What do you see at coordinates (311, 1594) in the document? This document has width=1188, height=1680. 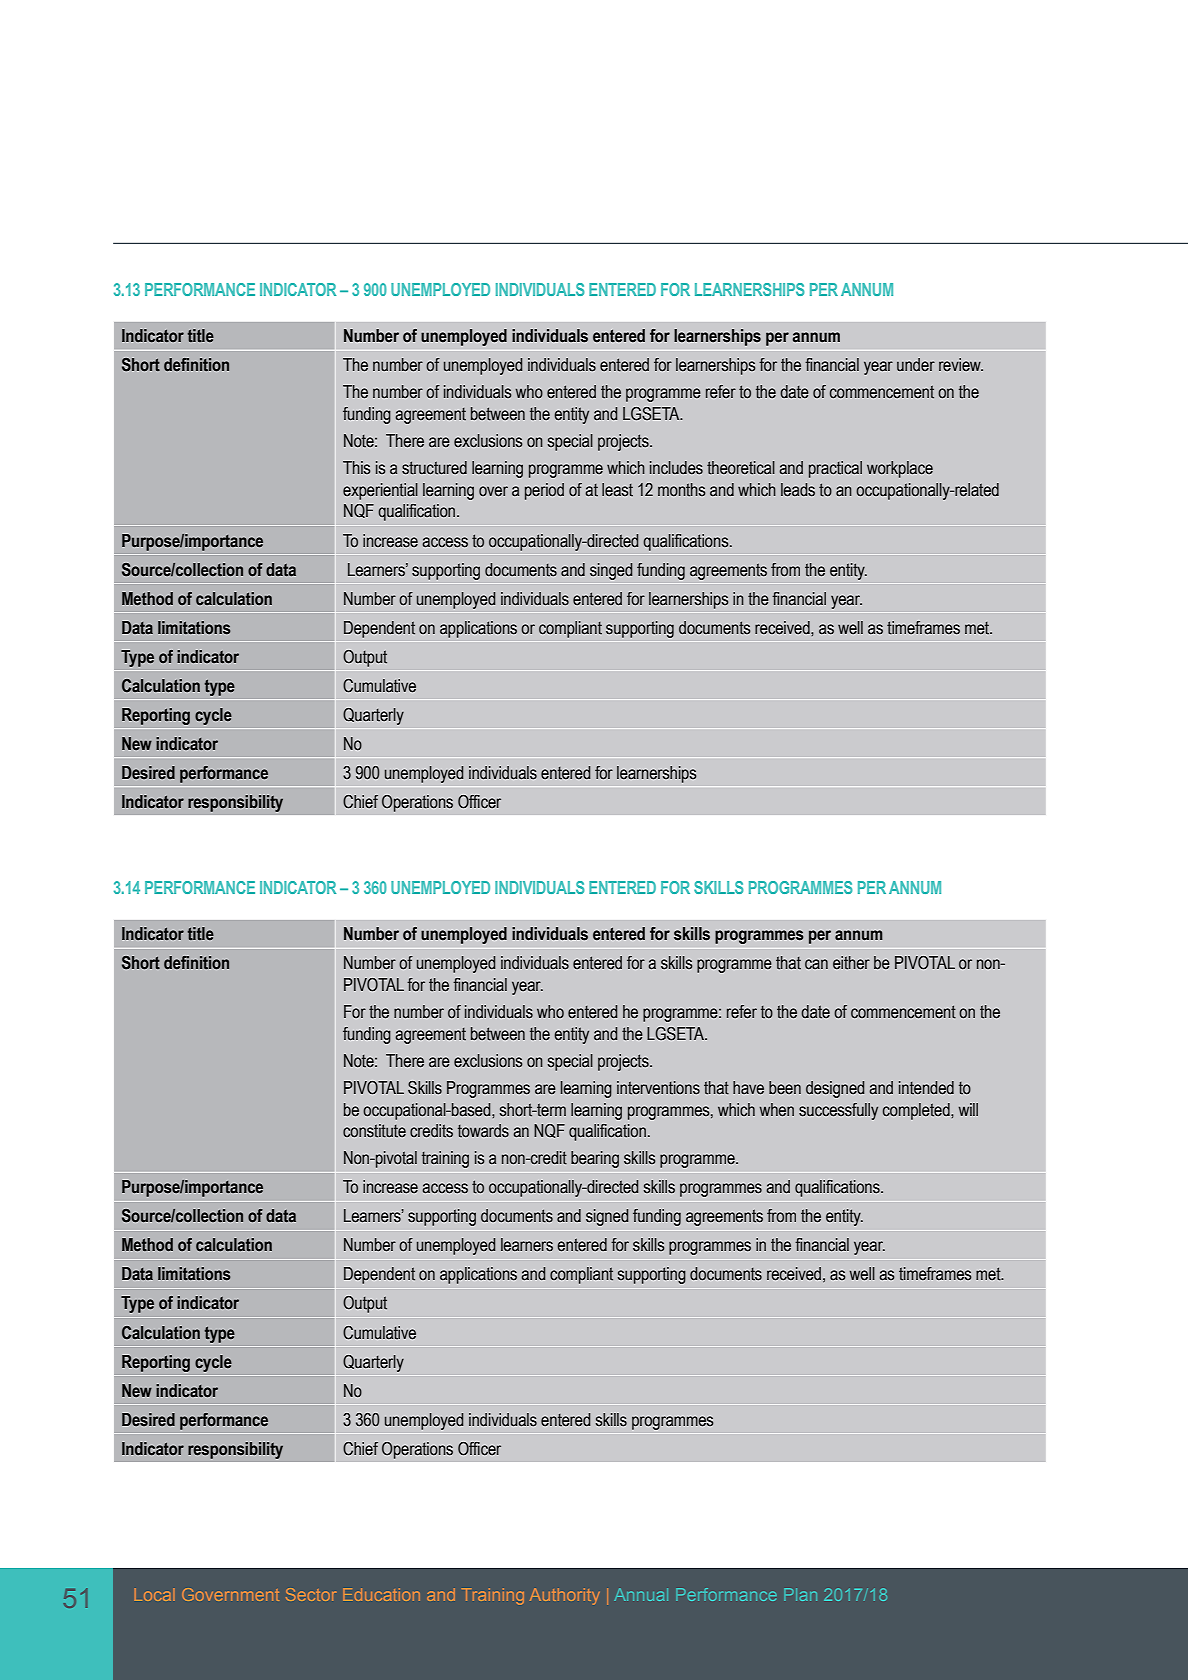 I see `Sector` at bounding box center [311, 1594].
